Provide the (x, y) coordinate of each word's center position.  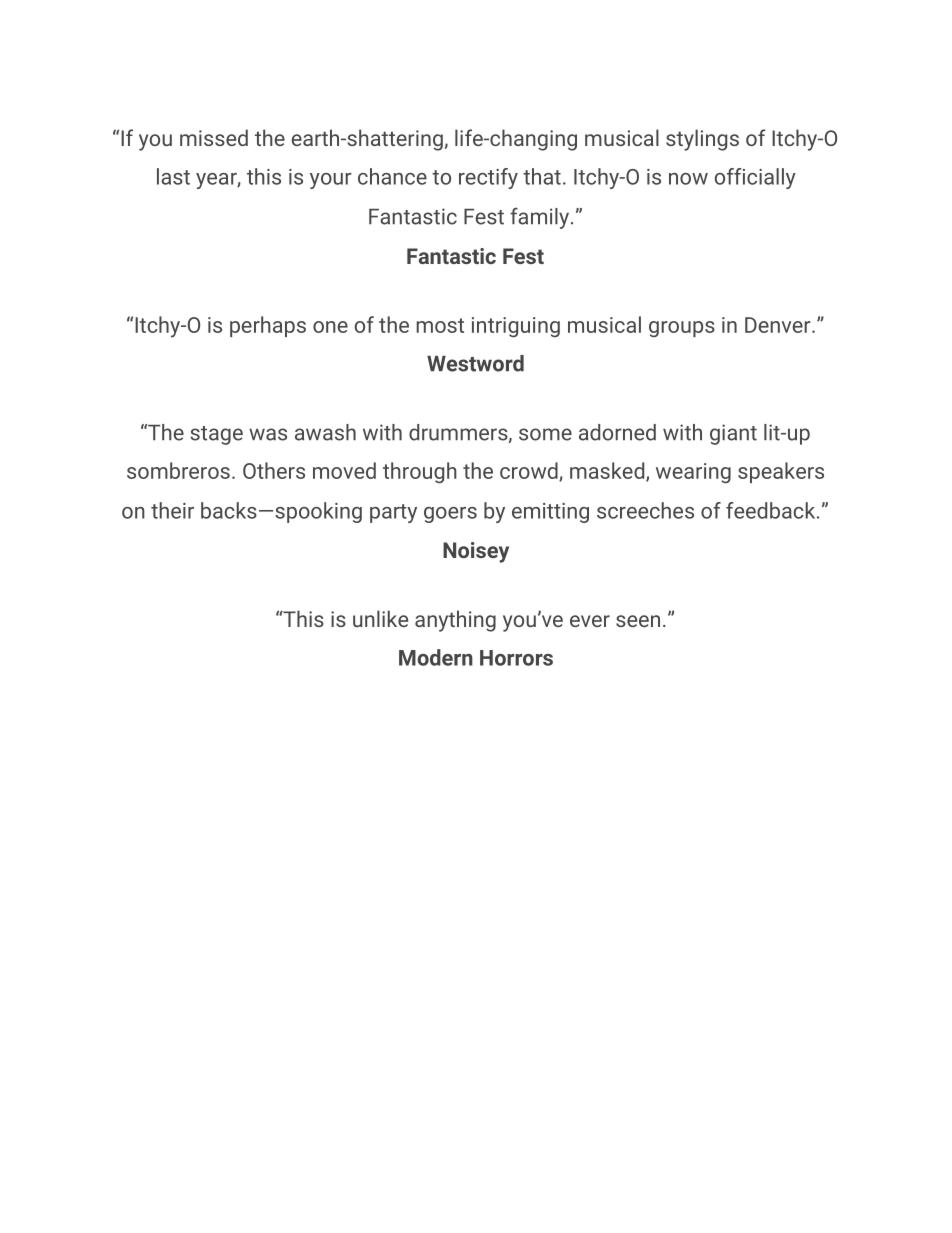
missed (214, 137)
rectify (488, 178)
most (440, 325)
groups (682, 329)
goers (450, 515)
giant (733, 434)
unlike (380, 618)
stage (216, 435)
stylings (702, 140)
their (172, 510)
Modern (436, 657)
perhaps (268, 326)
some (545, 434)
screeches (645, 510)
